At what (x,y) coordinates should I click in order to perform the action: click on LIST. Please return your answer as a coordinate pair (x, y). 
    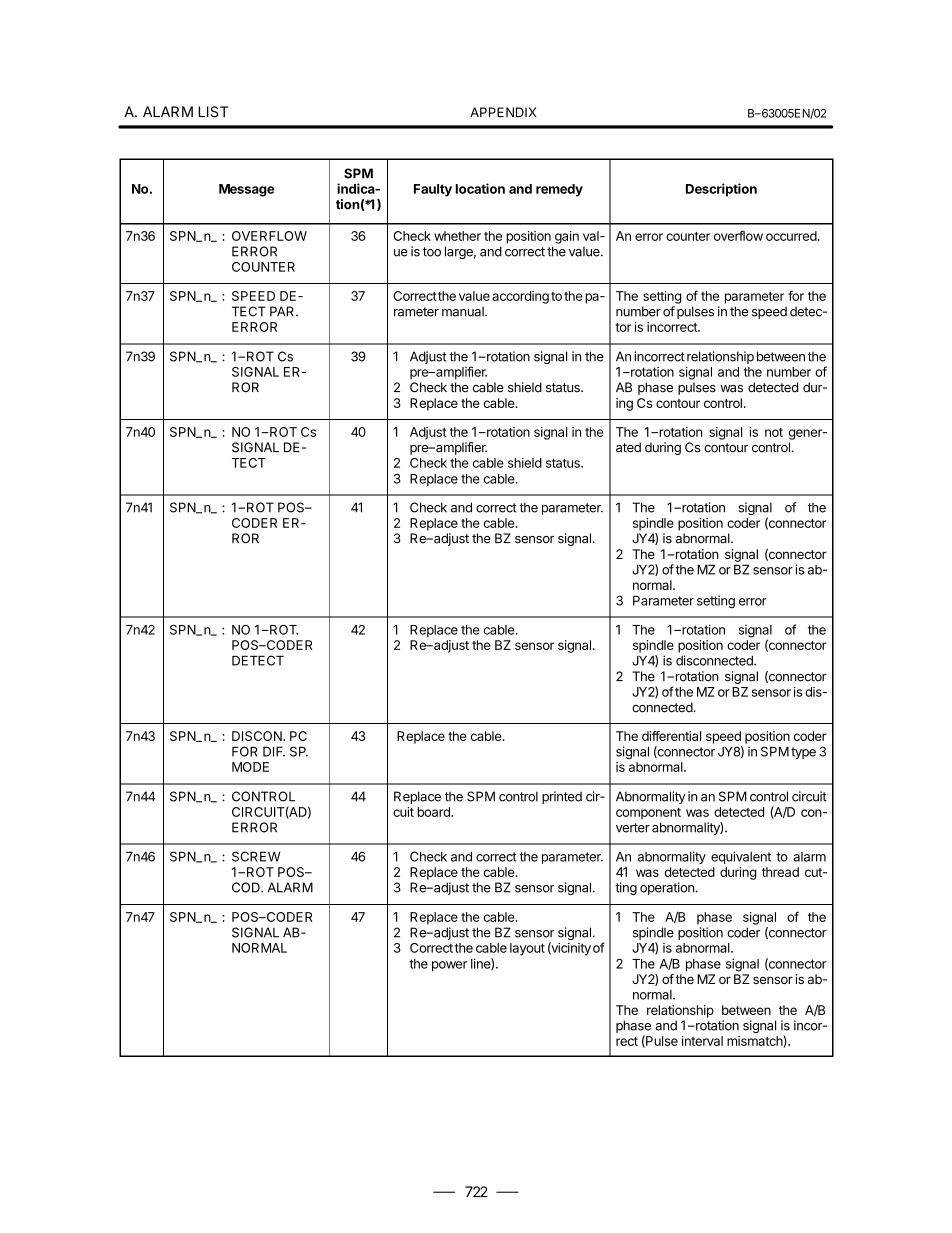
    Looking at the image, I should click on (213, 112).
